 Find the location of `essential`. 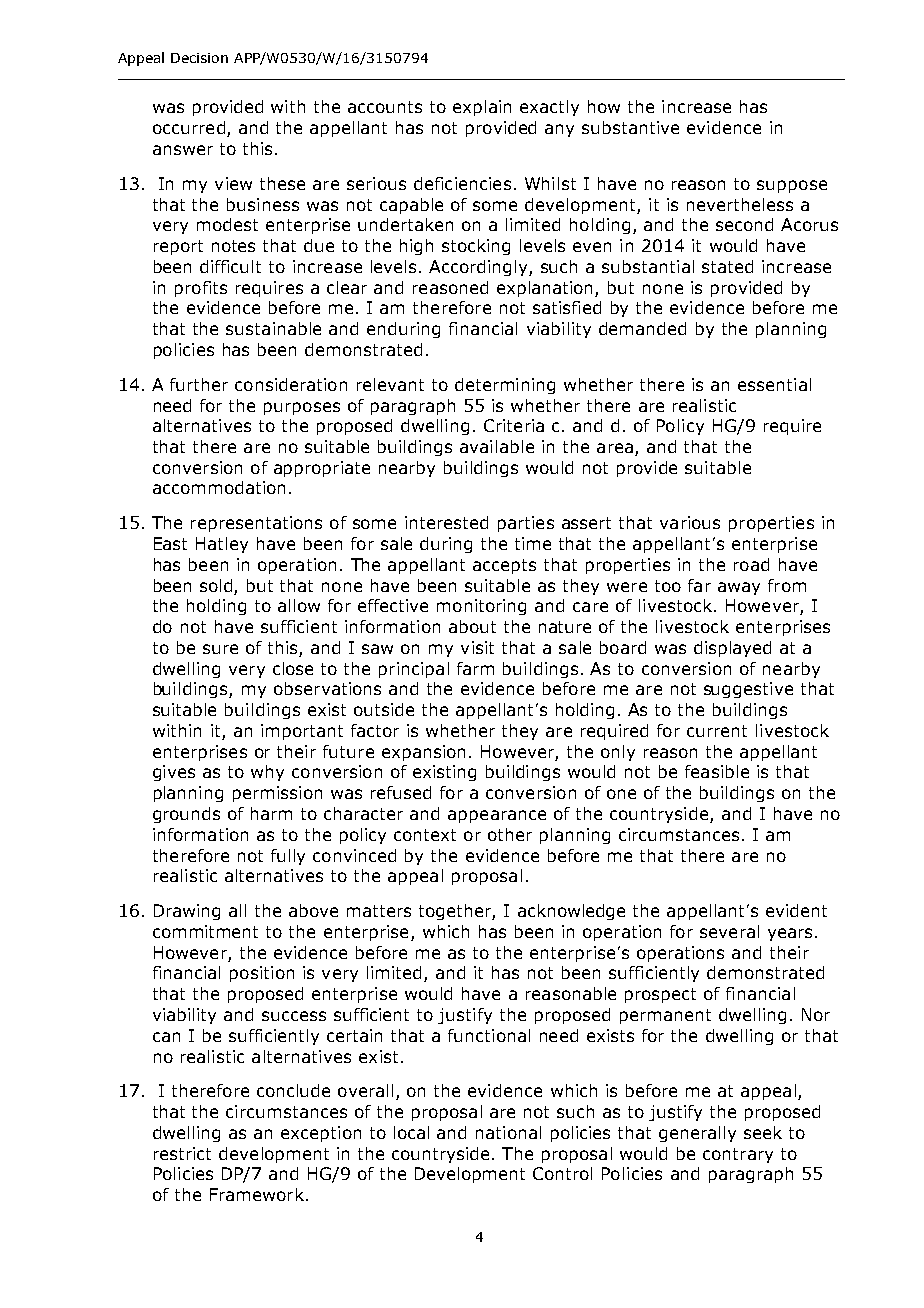

essential is located at coordinates (774, 384).
